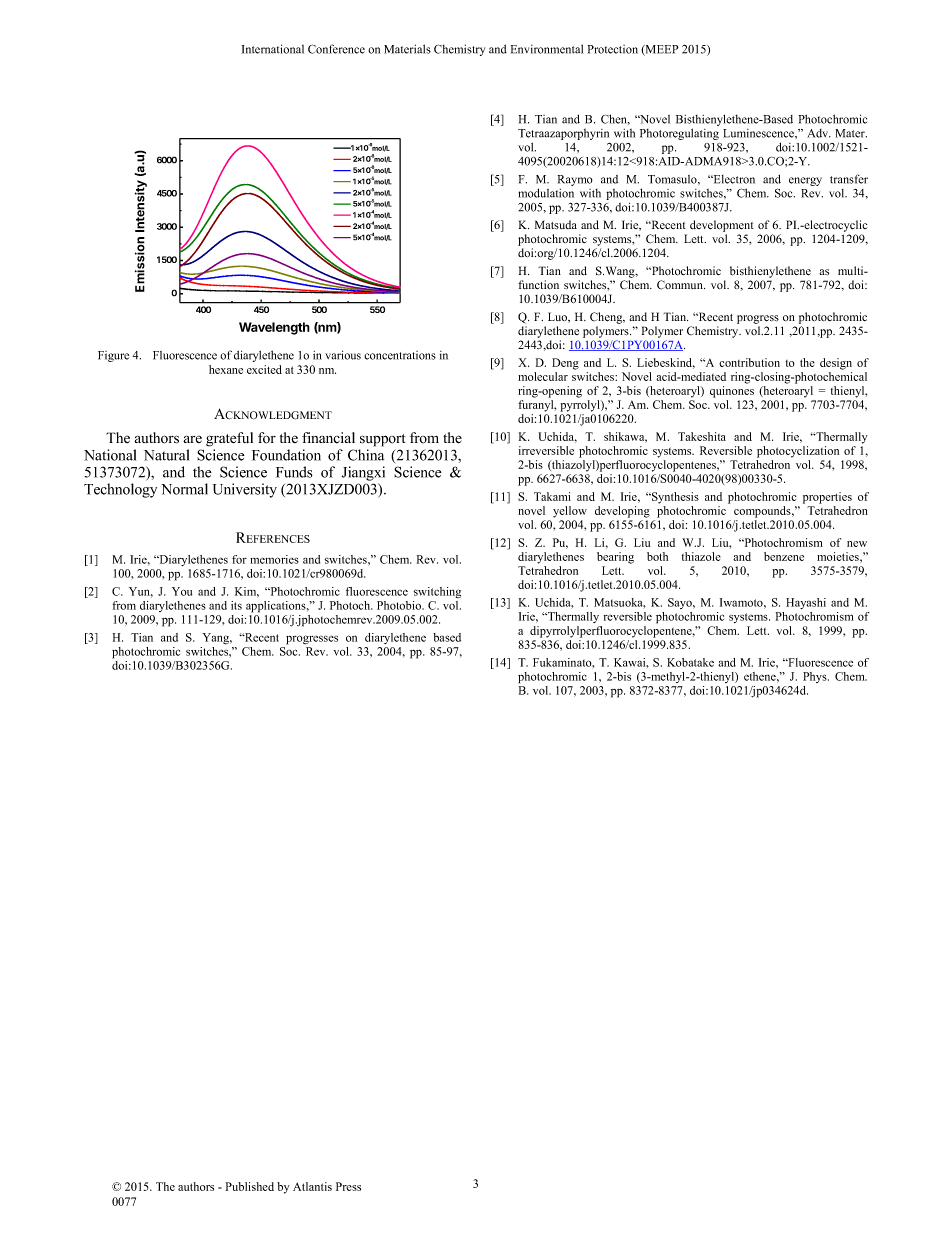 Image resolution: width=952 pixels, height=1233 pixels. Describe the element at coordinates (806, 603) in the image. I see `Hayashi` at that location.
